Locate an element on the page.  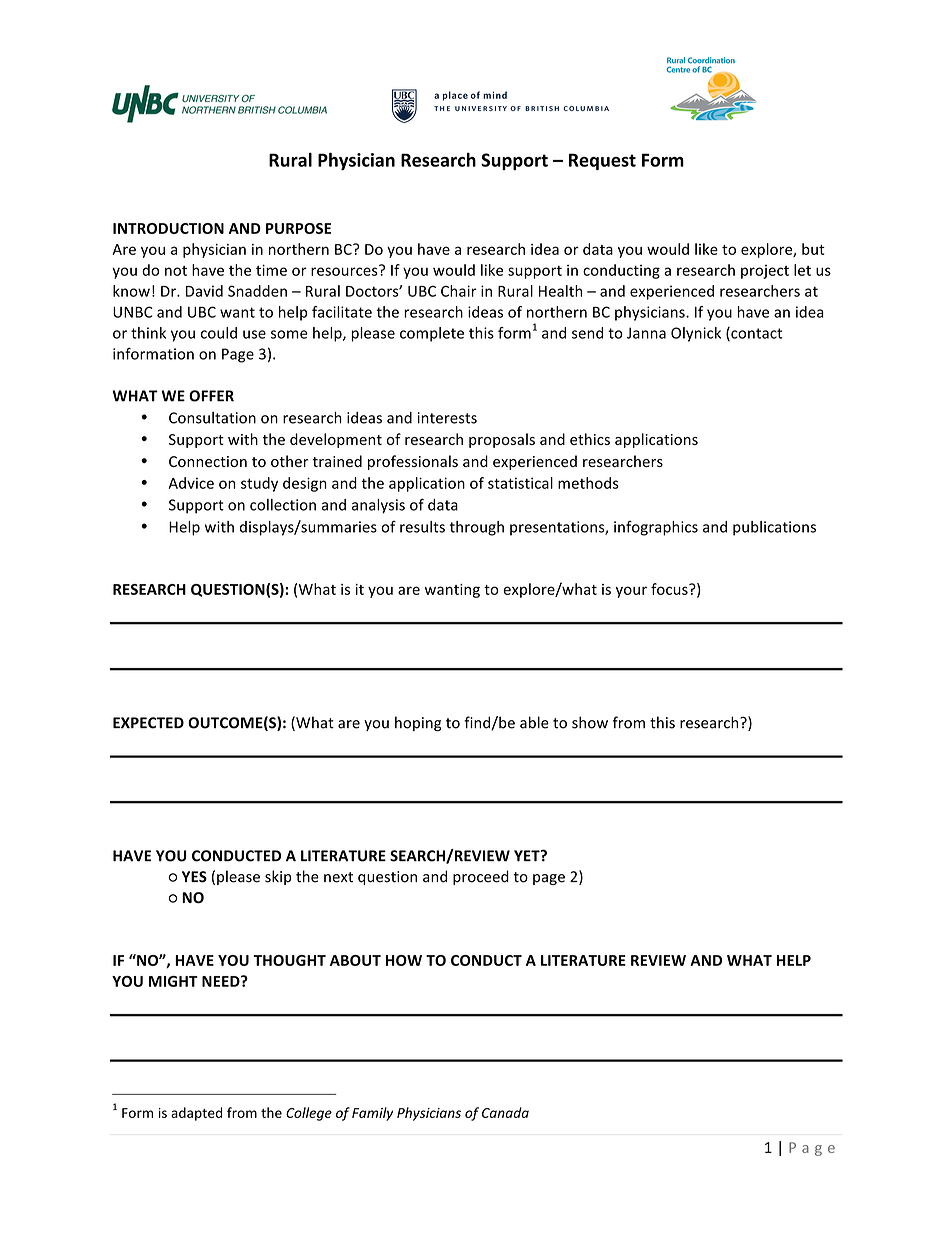
EXPECTED is located at coordinates (148, 723).
